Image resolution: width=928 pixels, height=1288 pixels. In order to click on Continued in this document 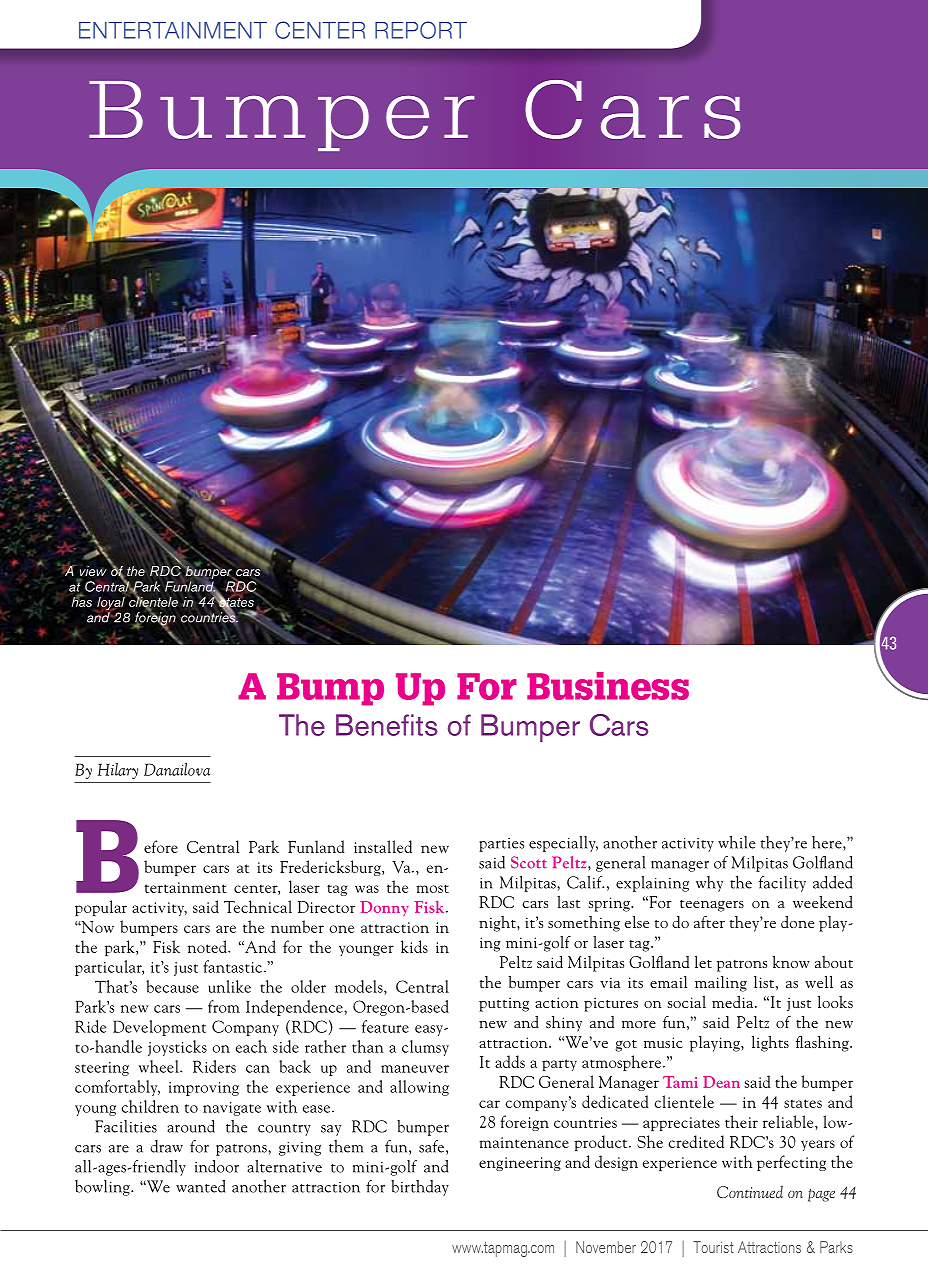, I will do `click(750, 1191)`.
